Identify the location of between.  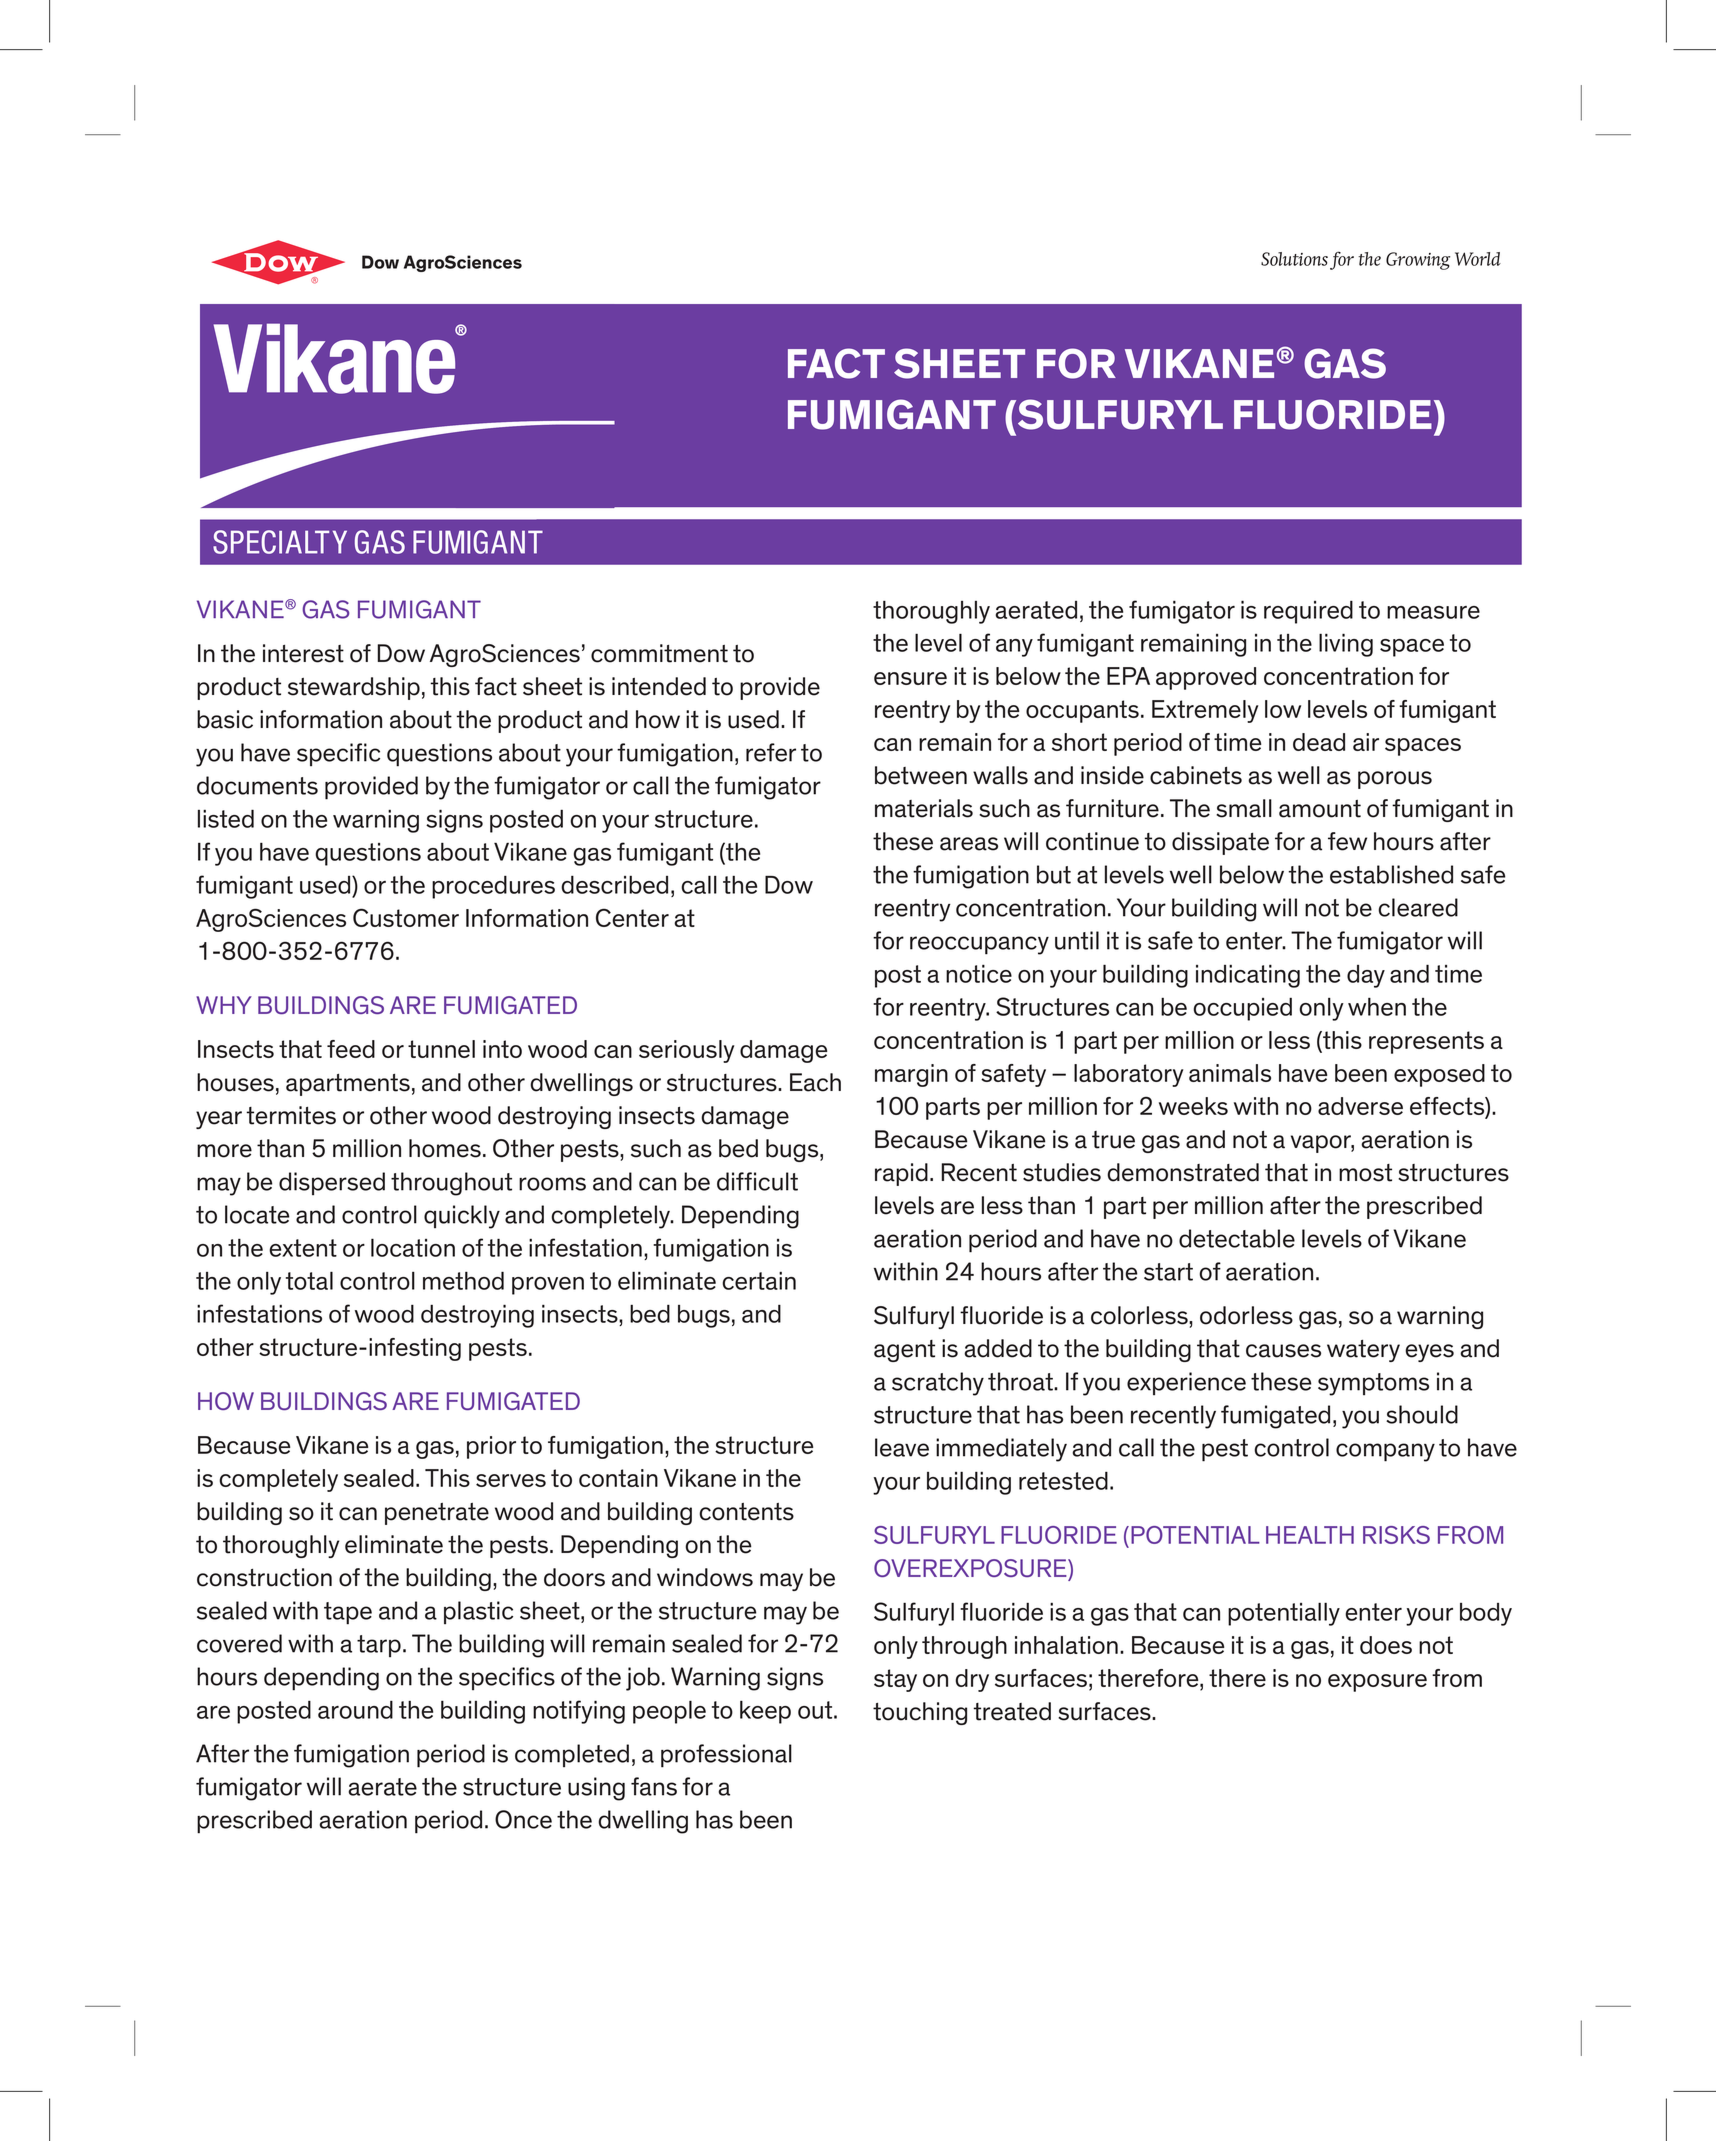
(921, 775).
